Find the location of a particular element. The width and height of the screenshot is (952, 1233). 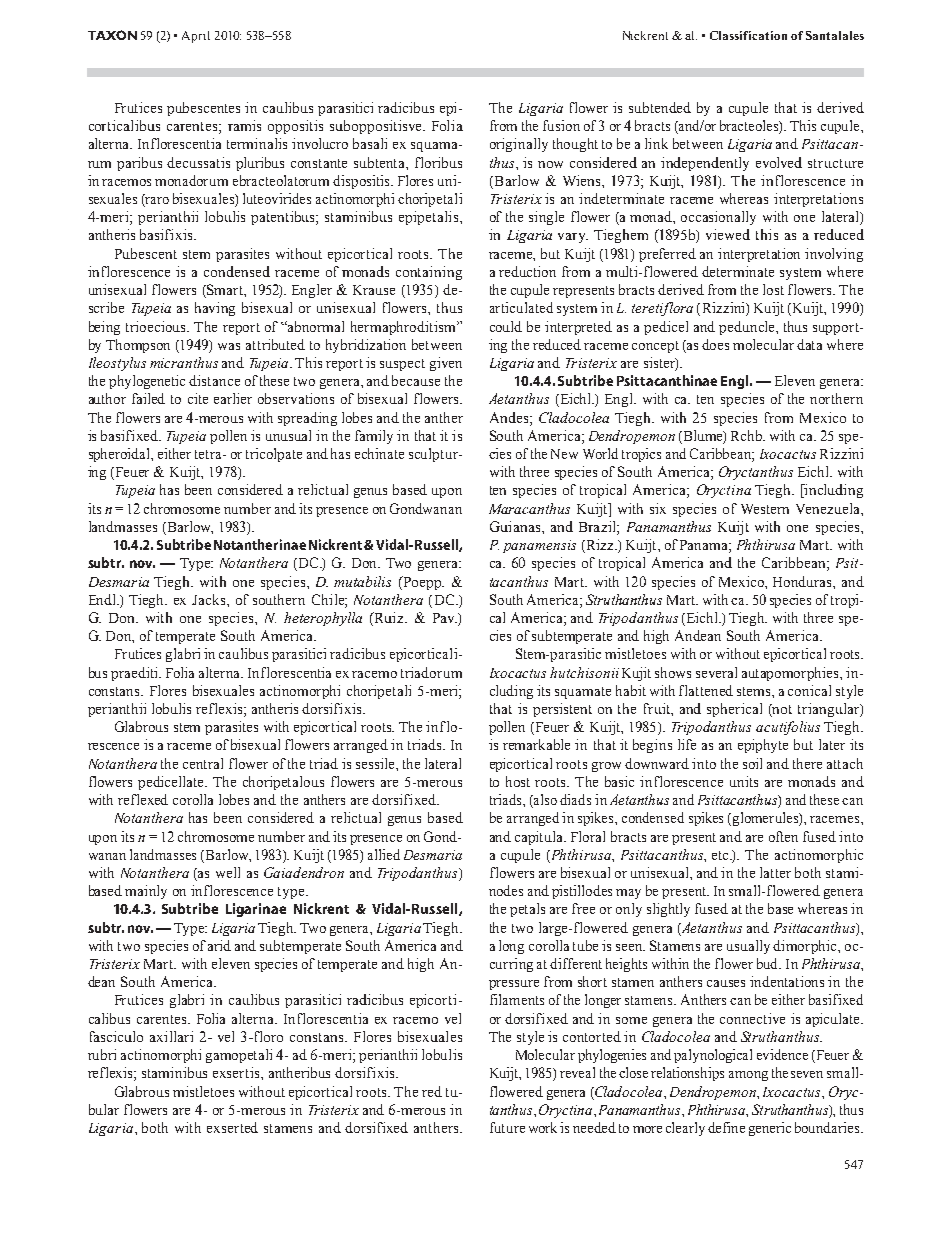

among is located at coordinates (748, 1076).
